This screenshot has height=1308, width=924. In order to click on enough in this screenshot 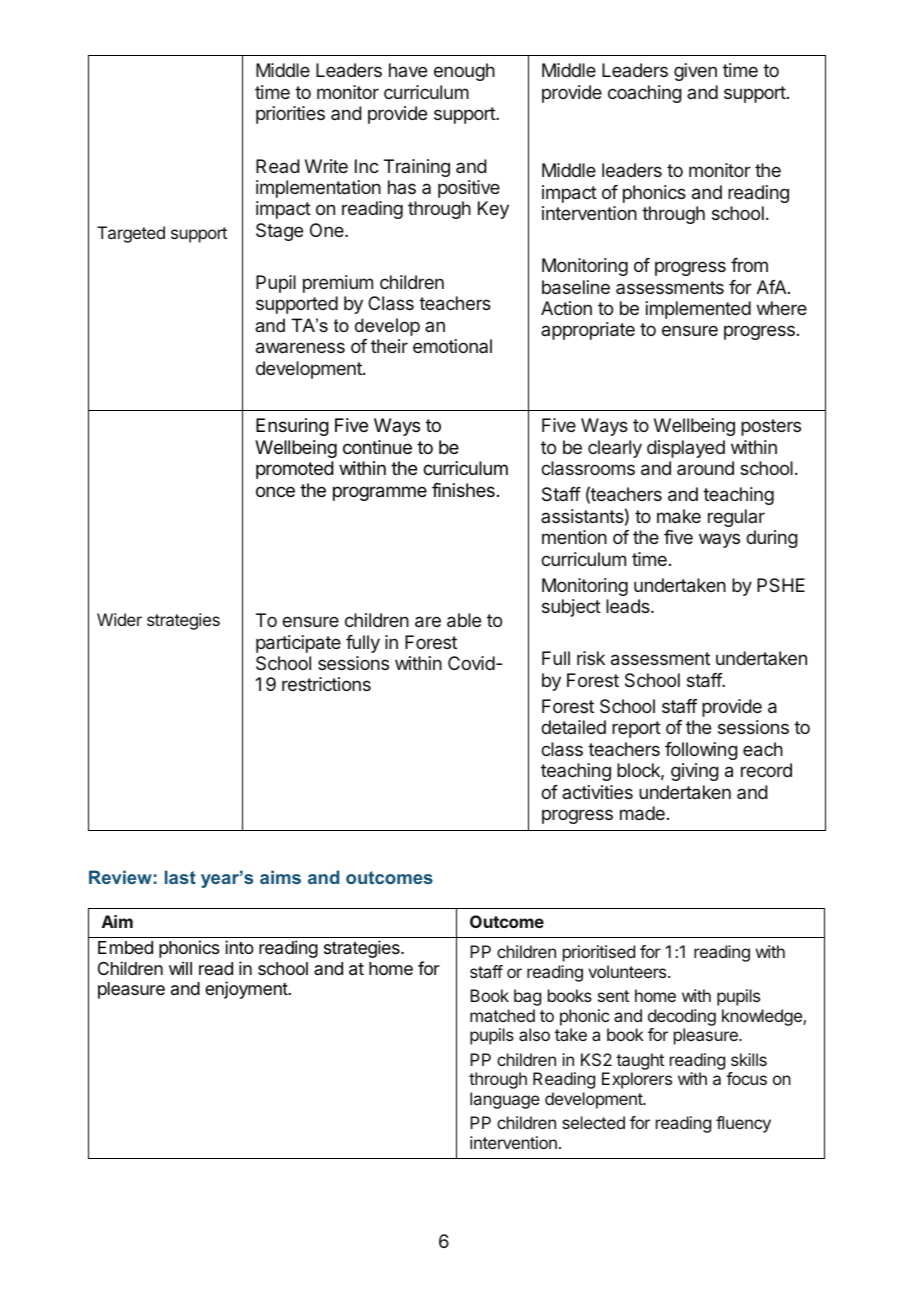, I will do `click(464, 72)`.
